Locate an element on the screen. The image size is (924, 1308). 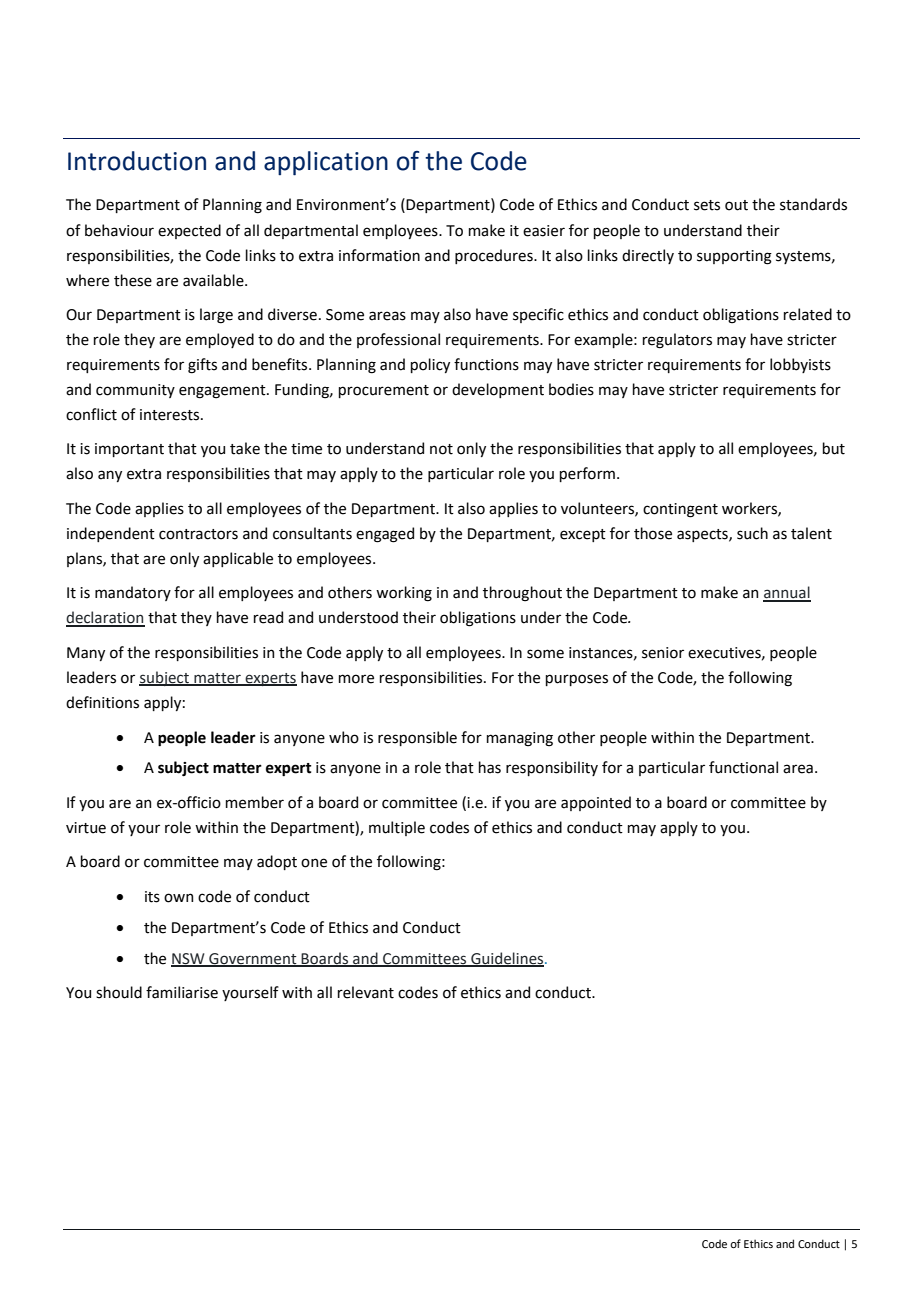
annual is located at coordinates (787, 593).
